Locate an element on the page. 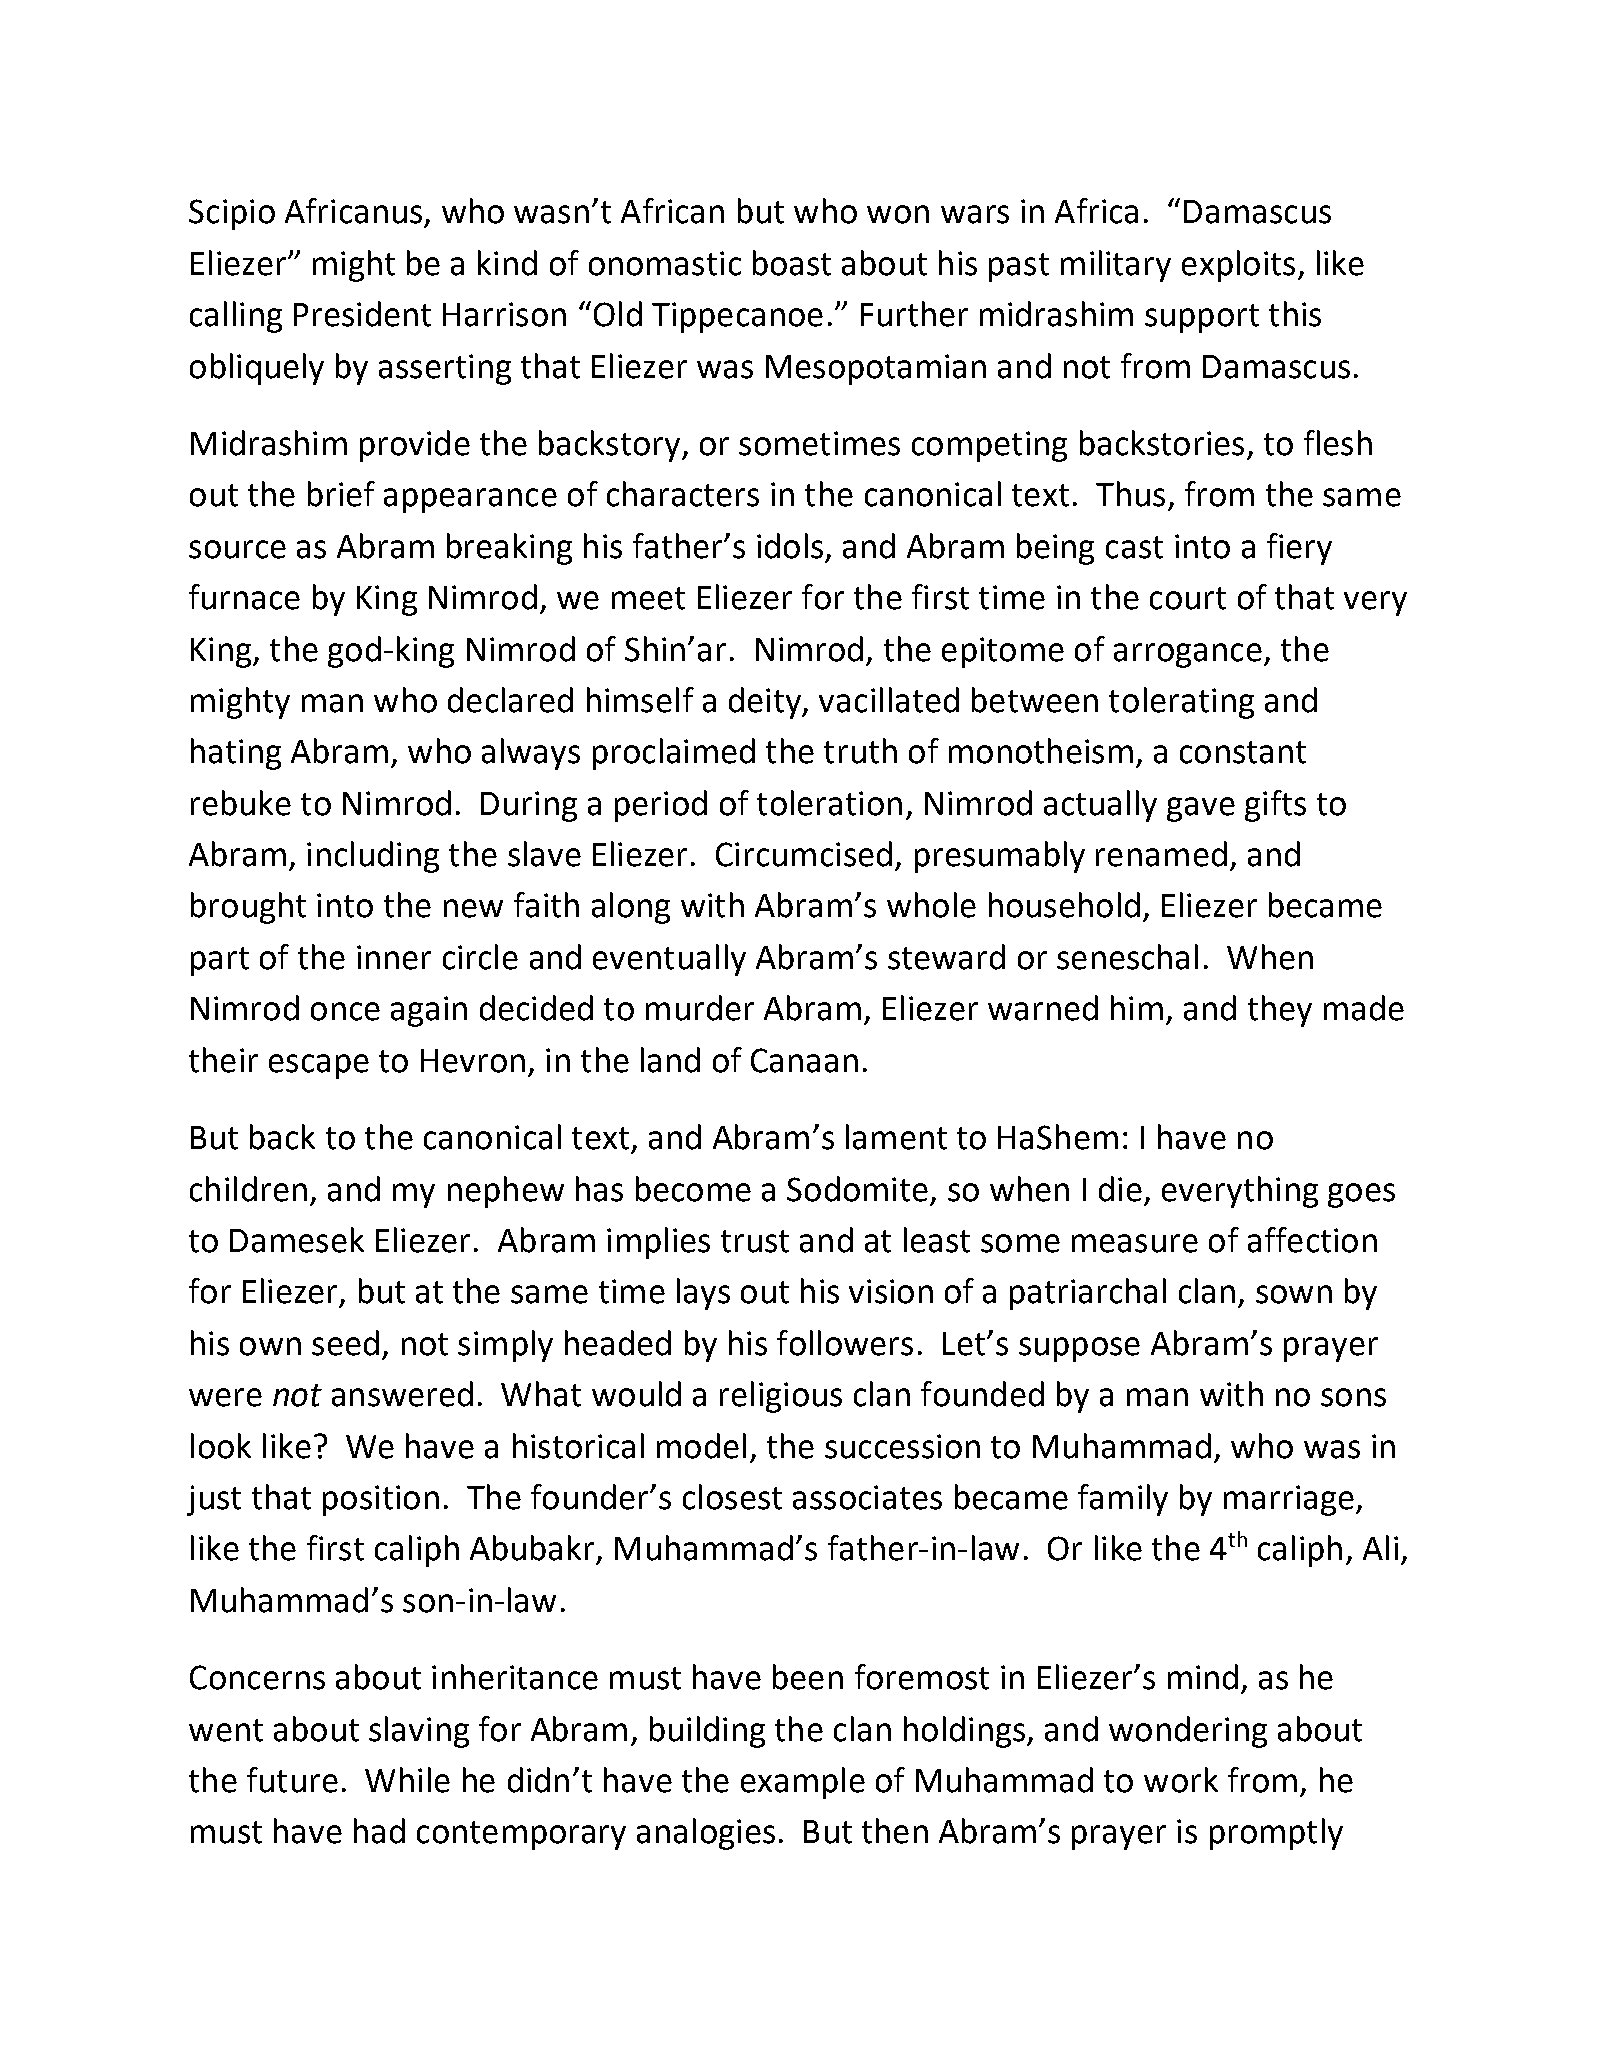  escape is located at coordinates (319, 1066).
